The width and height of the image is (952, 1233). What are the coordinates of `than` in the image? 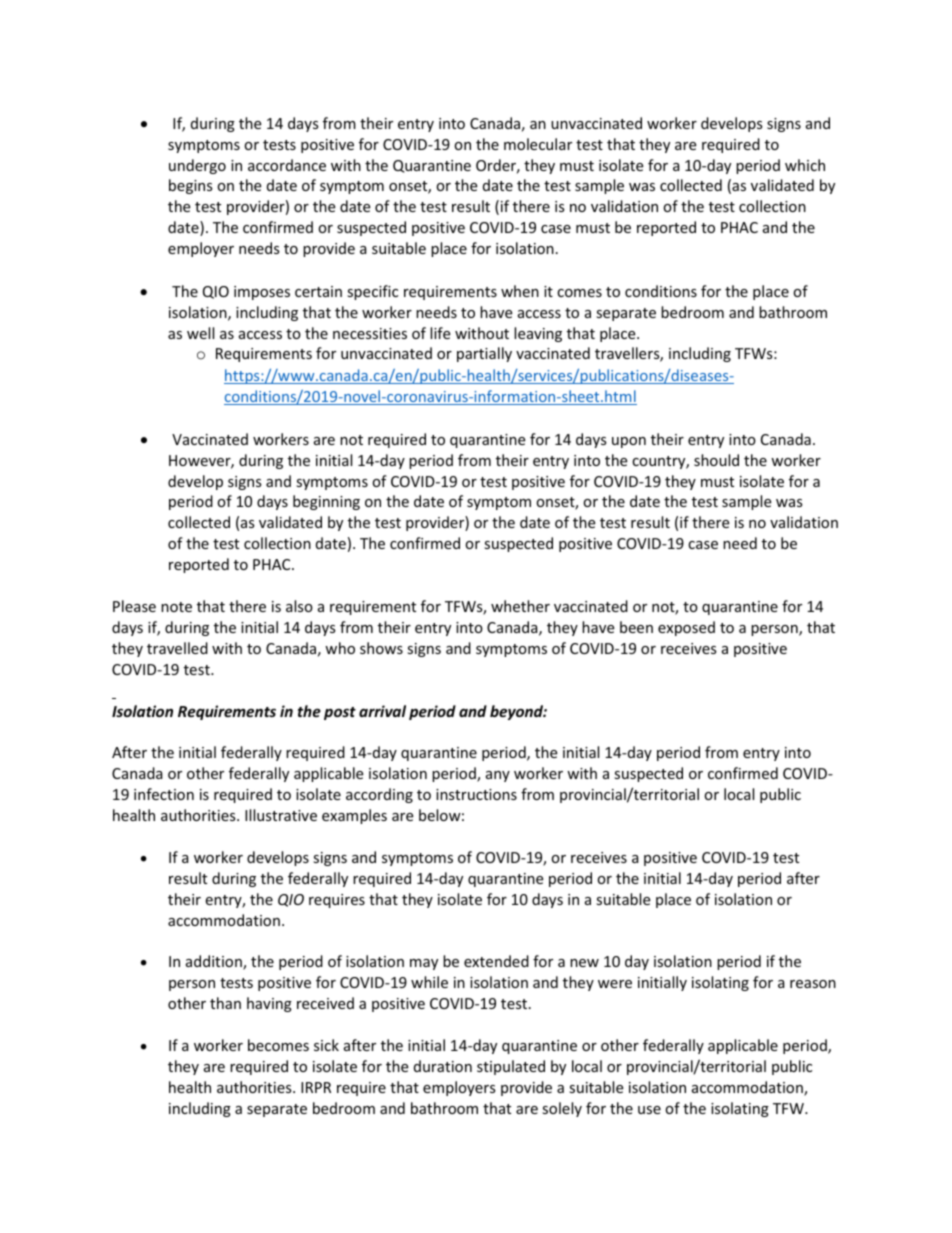 It's located at (225, 1003).
